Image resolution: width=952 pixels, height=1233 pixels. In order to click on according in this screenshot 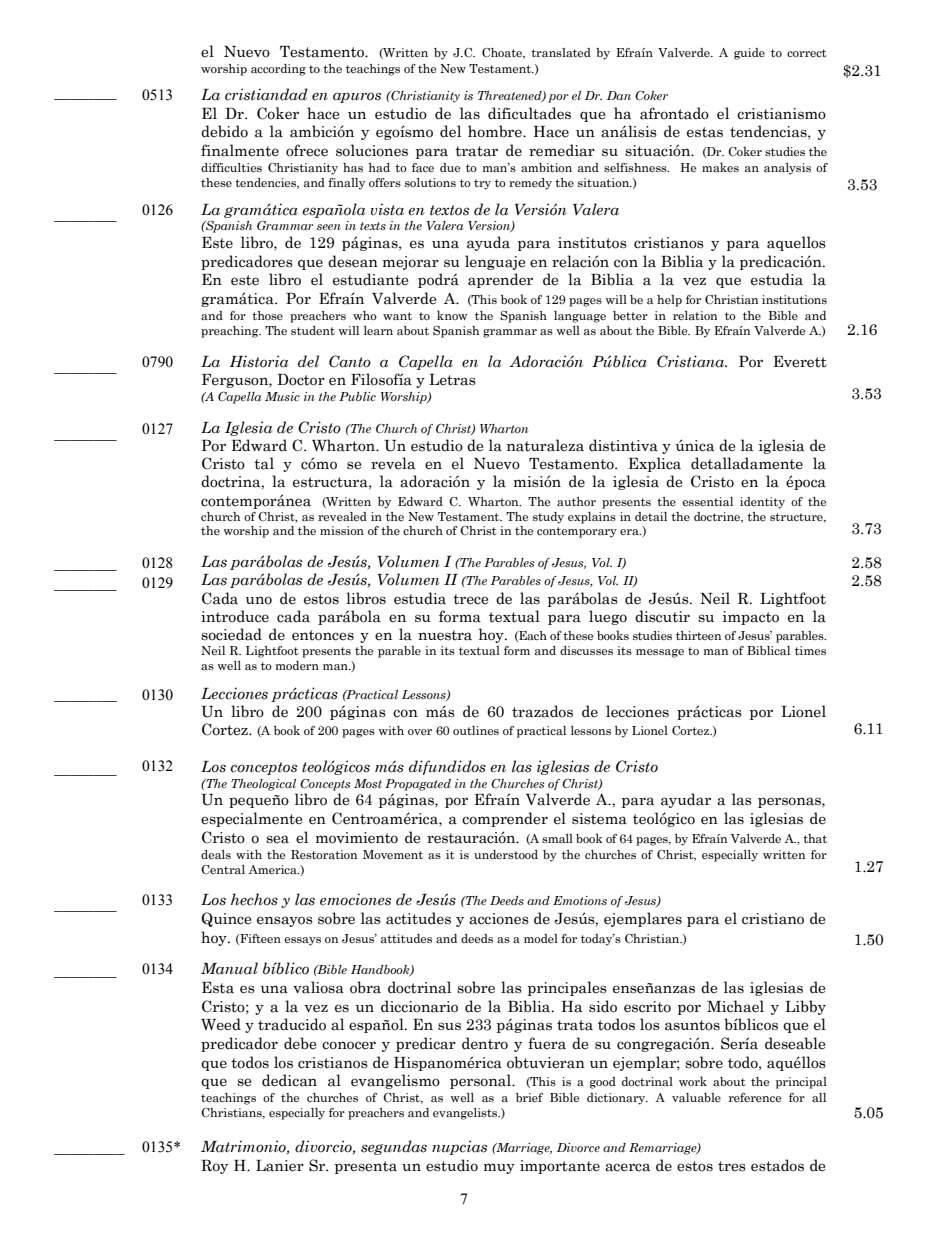, I will do `click(278, 70)`.
